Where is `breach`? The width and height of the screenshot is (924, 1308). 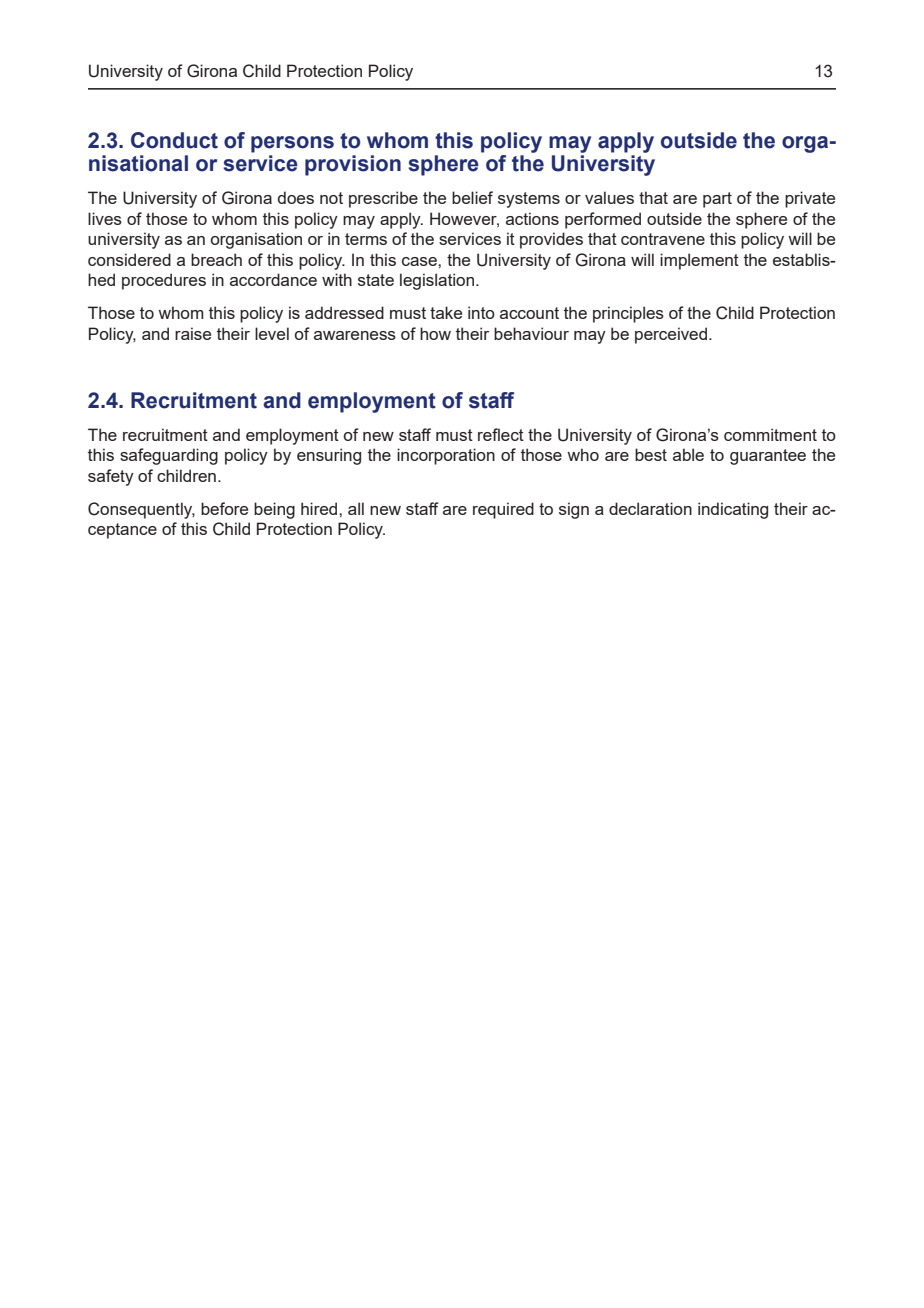 breach is located at coordinates (216, 259).
